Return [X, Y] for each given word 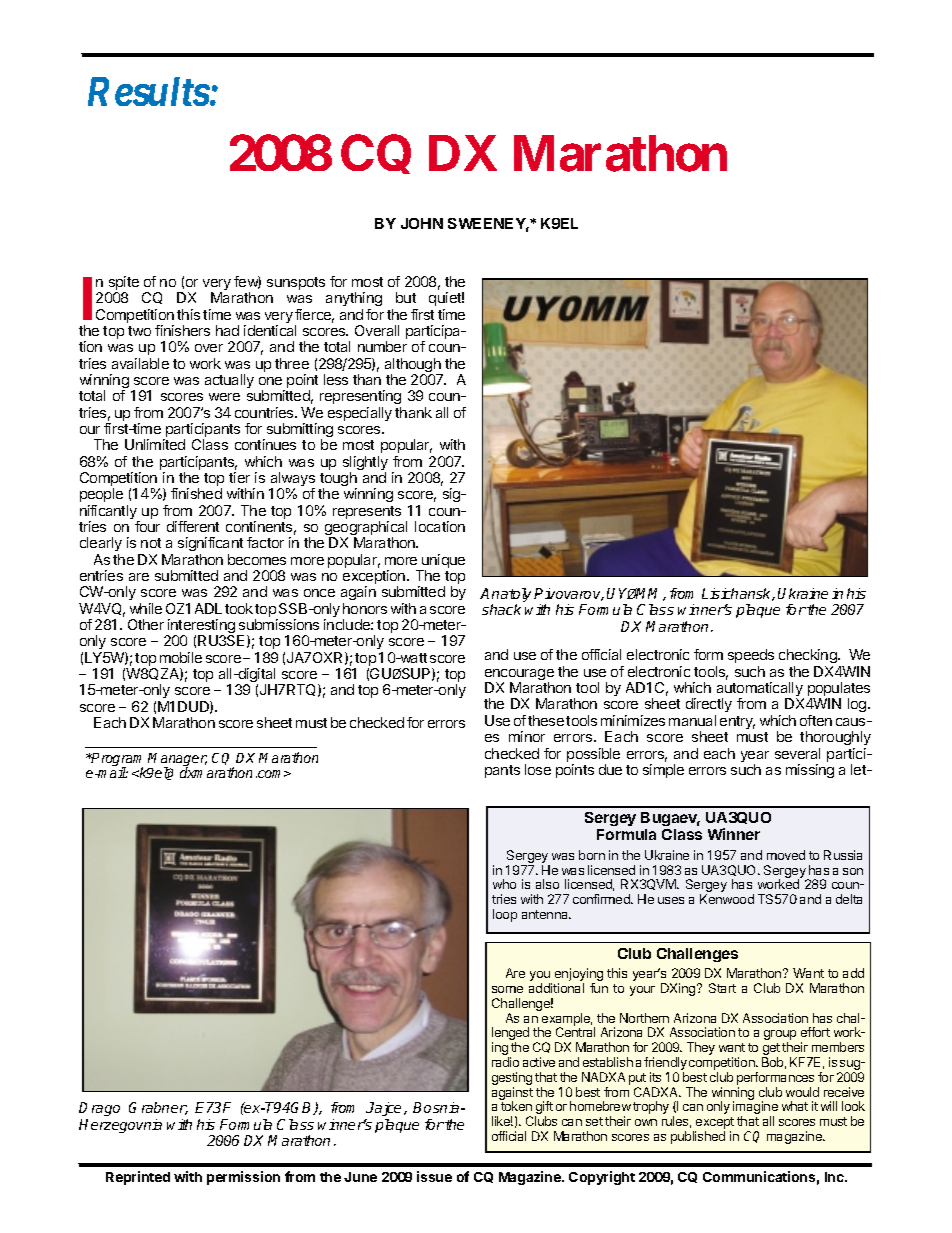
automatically [760, 690]
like [502, 1121]
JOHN [422, 223]
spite [123, 284]
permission [243, 1178]
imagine [755, 1109]
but [406, 297]
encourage [519, 676]
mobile [181, 657]
